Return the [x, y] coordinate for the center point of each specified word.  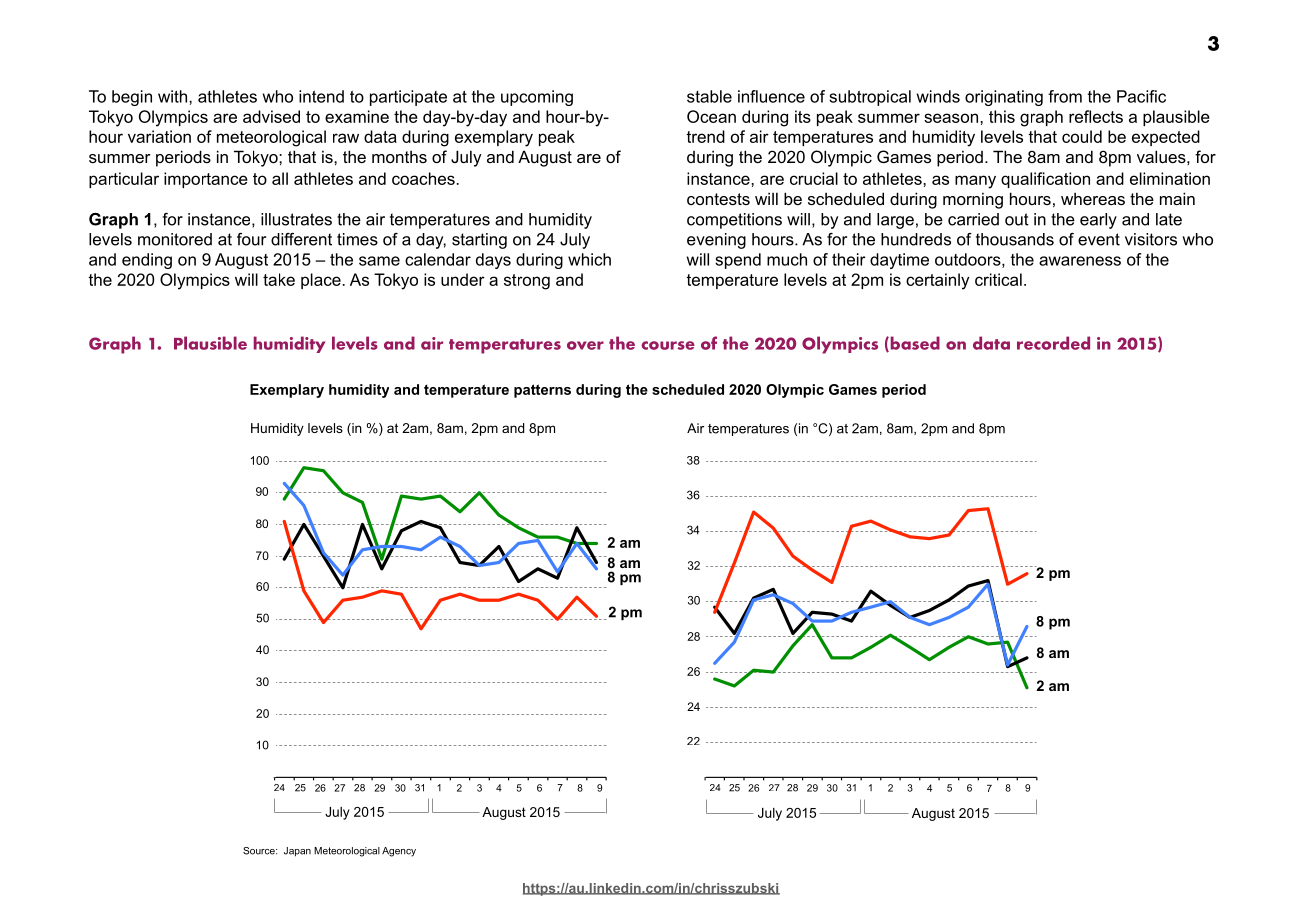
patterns [542, 391]
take [279, 279]
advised [271, 116]
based [914, 344]
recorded [1053, 343]
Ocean [711, 116]
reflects [1096, 116]
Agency [399, 852]
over [585, 345]
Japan [297, 852]
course [668, 345]
